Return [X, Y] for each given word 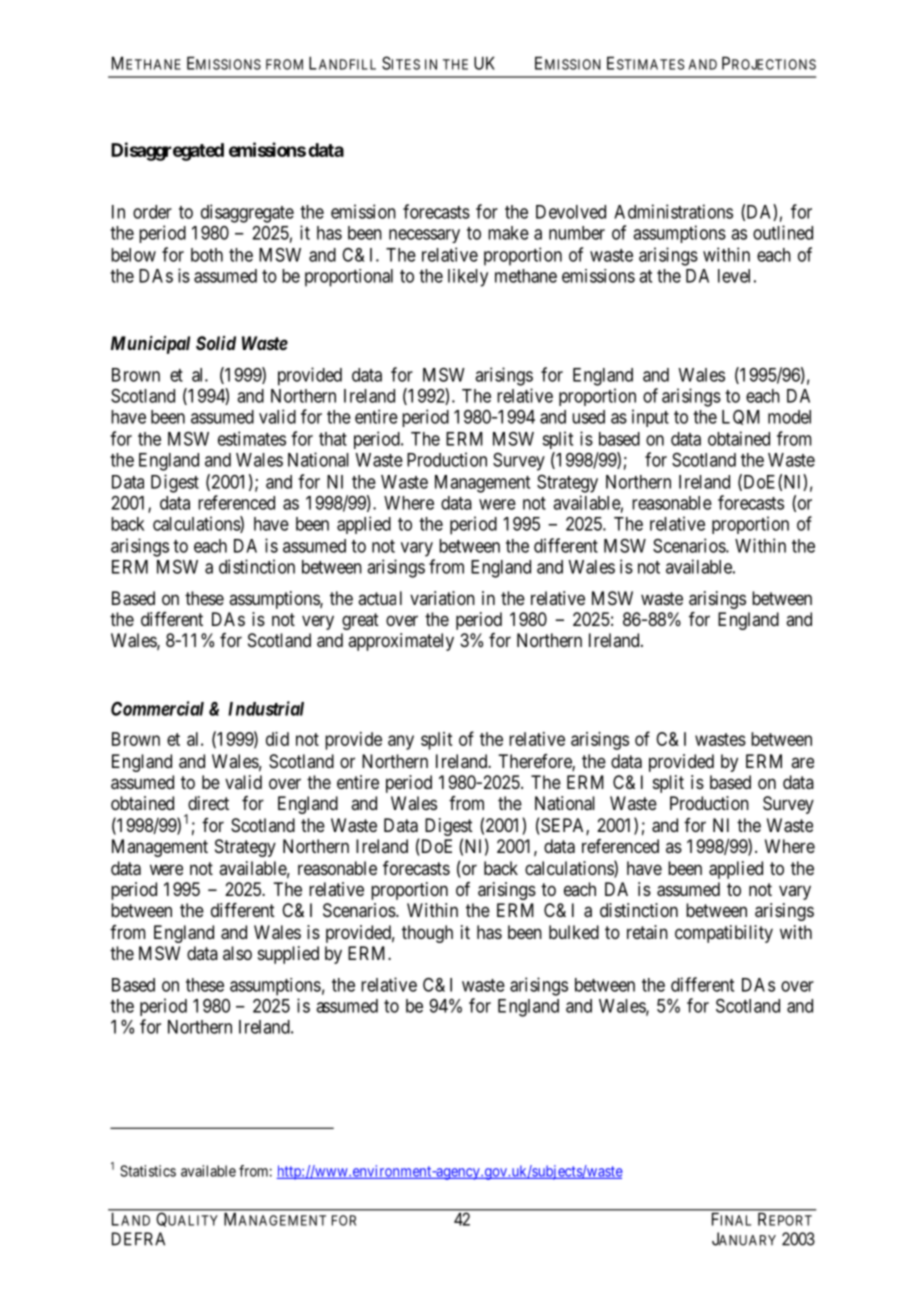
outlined [783, 232]
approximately [401, 642]
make [508, 233]
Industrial [266, 708]
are [802, 762]
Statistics [148, 1171]
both [207, 255]
